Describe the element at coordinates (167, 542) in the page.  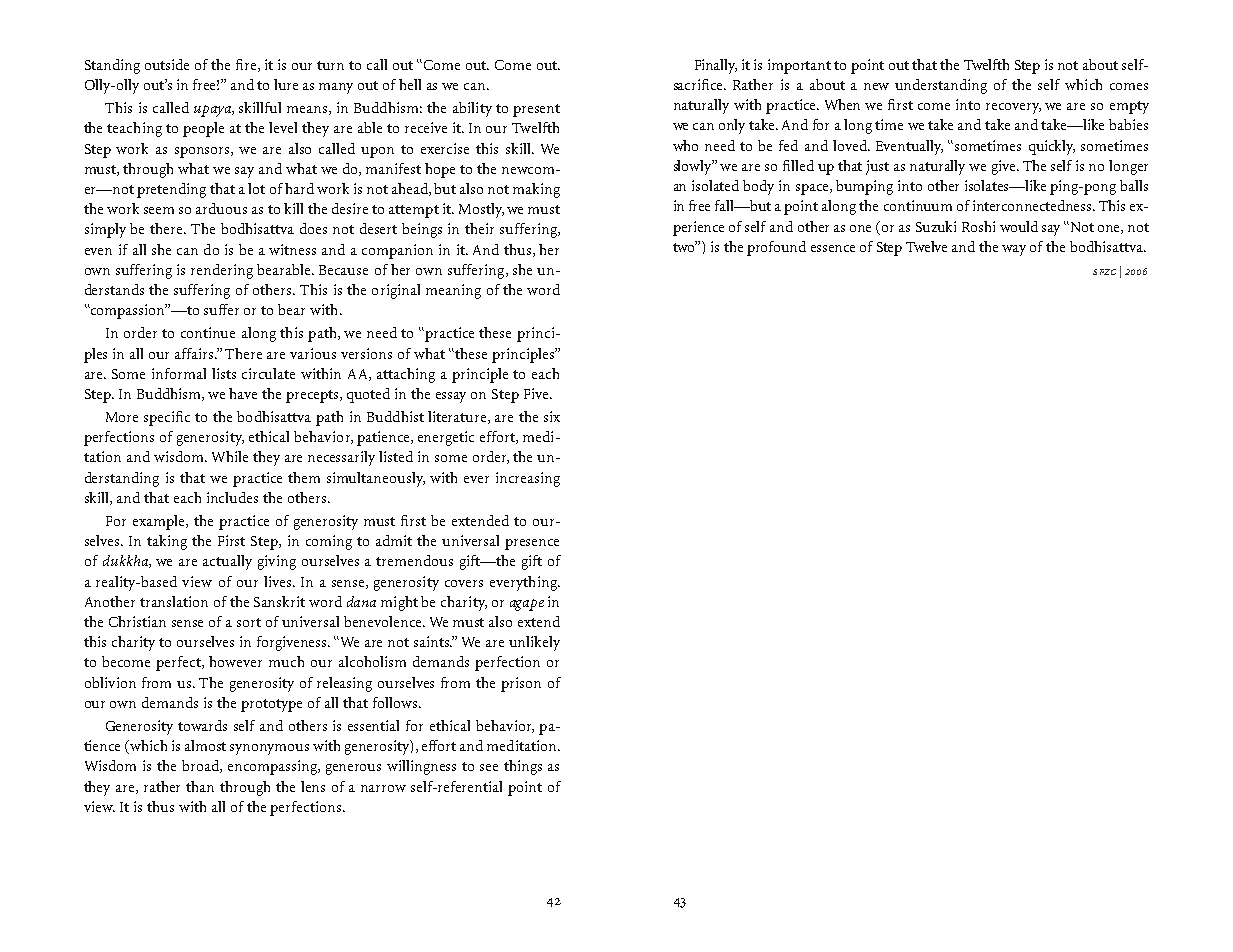
I see `taking` at that location.
